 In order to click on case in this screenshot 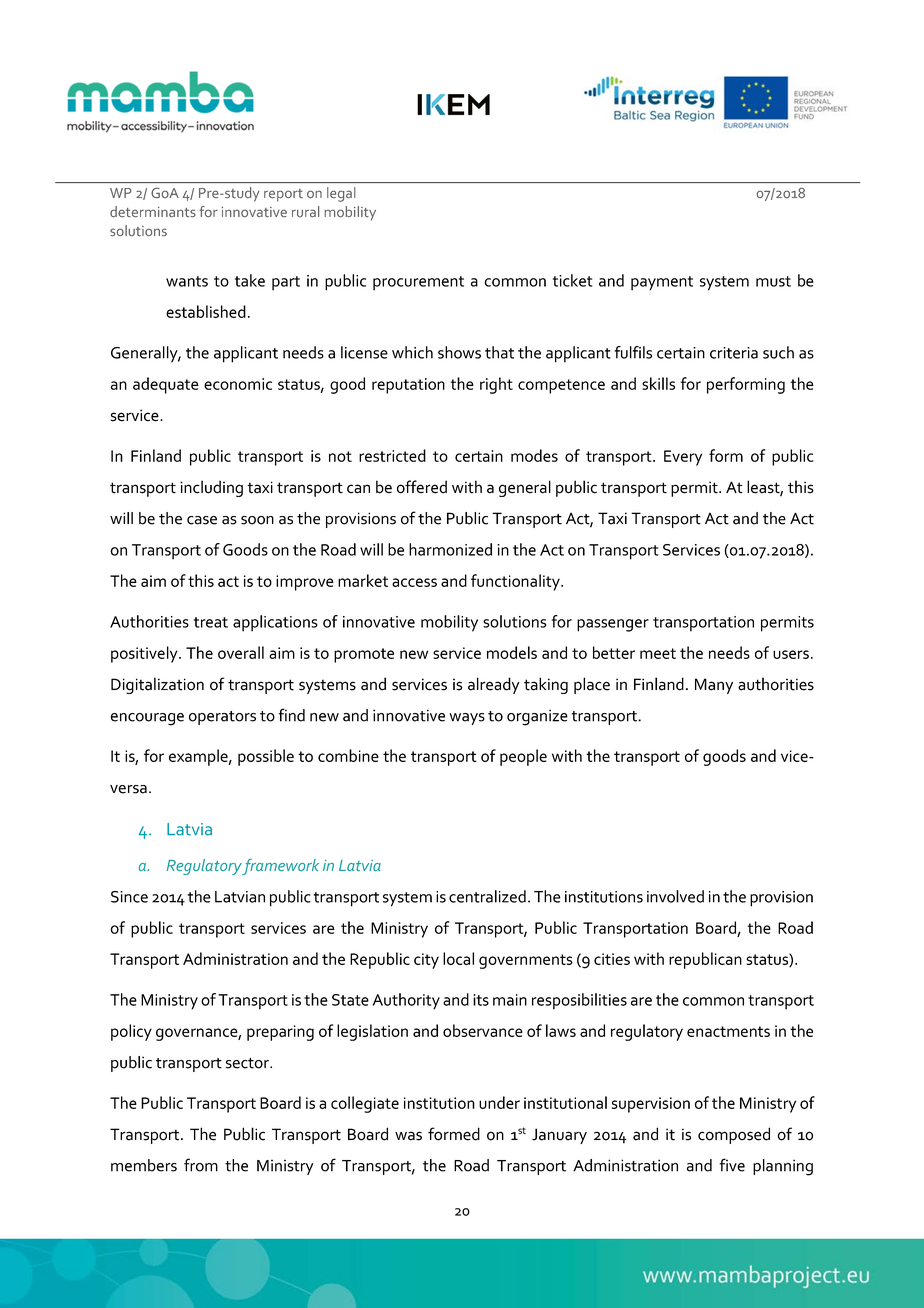, I will do `click(202, 520)`.
